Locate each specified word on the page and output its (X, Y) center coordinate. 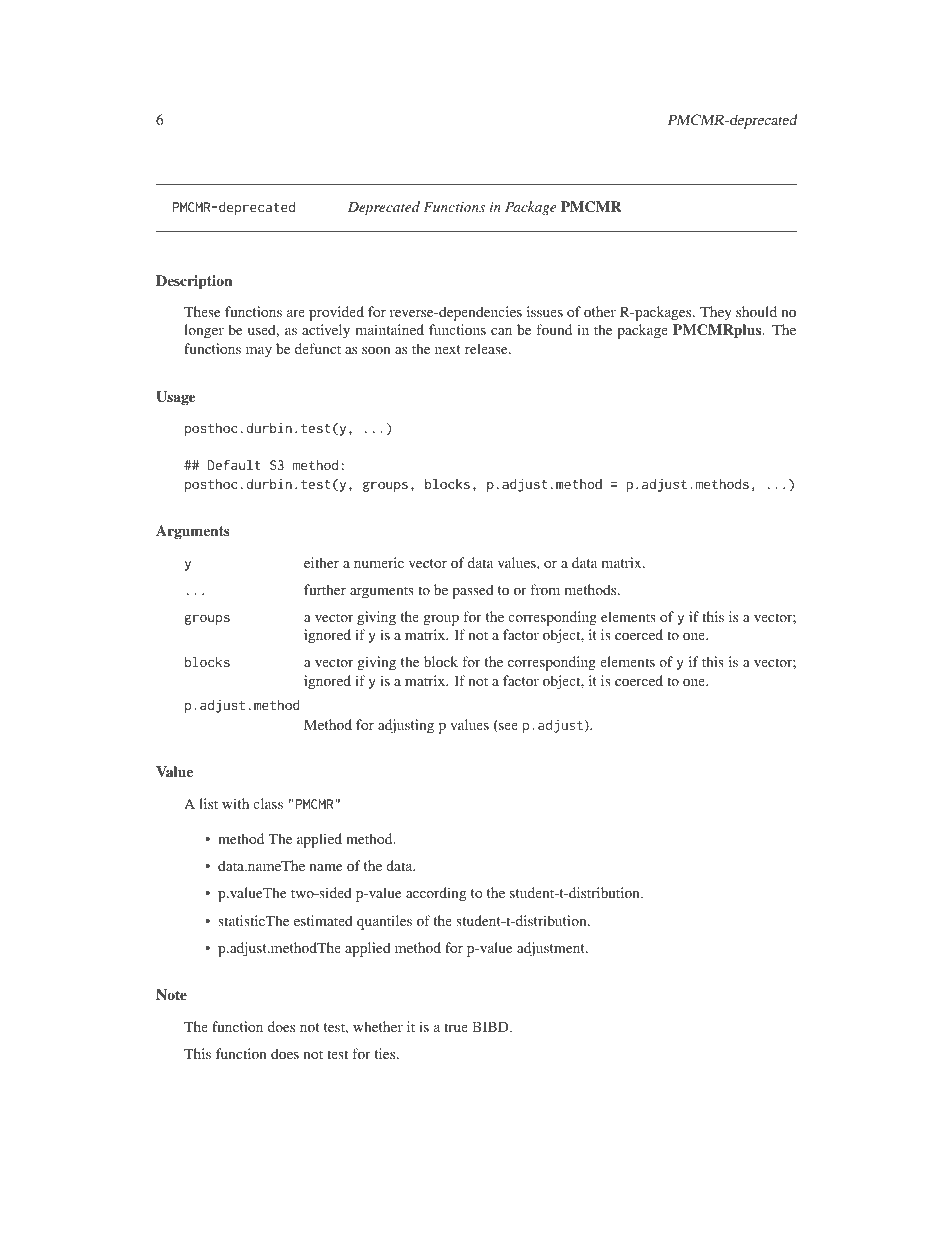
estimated (323, 920)
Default (234, 464)
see (507, 728)
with (235, 803)
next (448, 349)
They (716, 313)
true (456, 1027)
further (325, 589)
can (501, 331)
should (756, 311)
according (436, 894)
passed (473, 591)
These (202, 311)
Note (171, 994)
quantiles (384, 922)
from (545, 589)
